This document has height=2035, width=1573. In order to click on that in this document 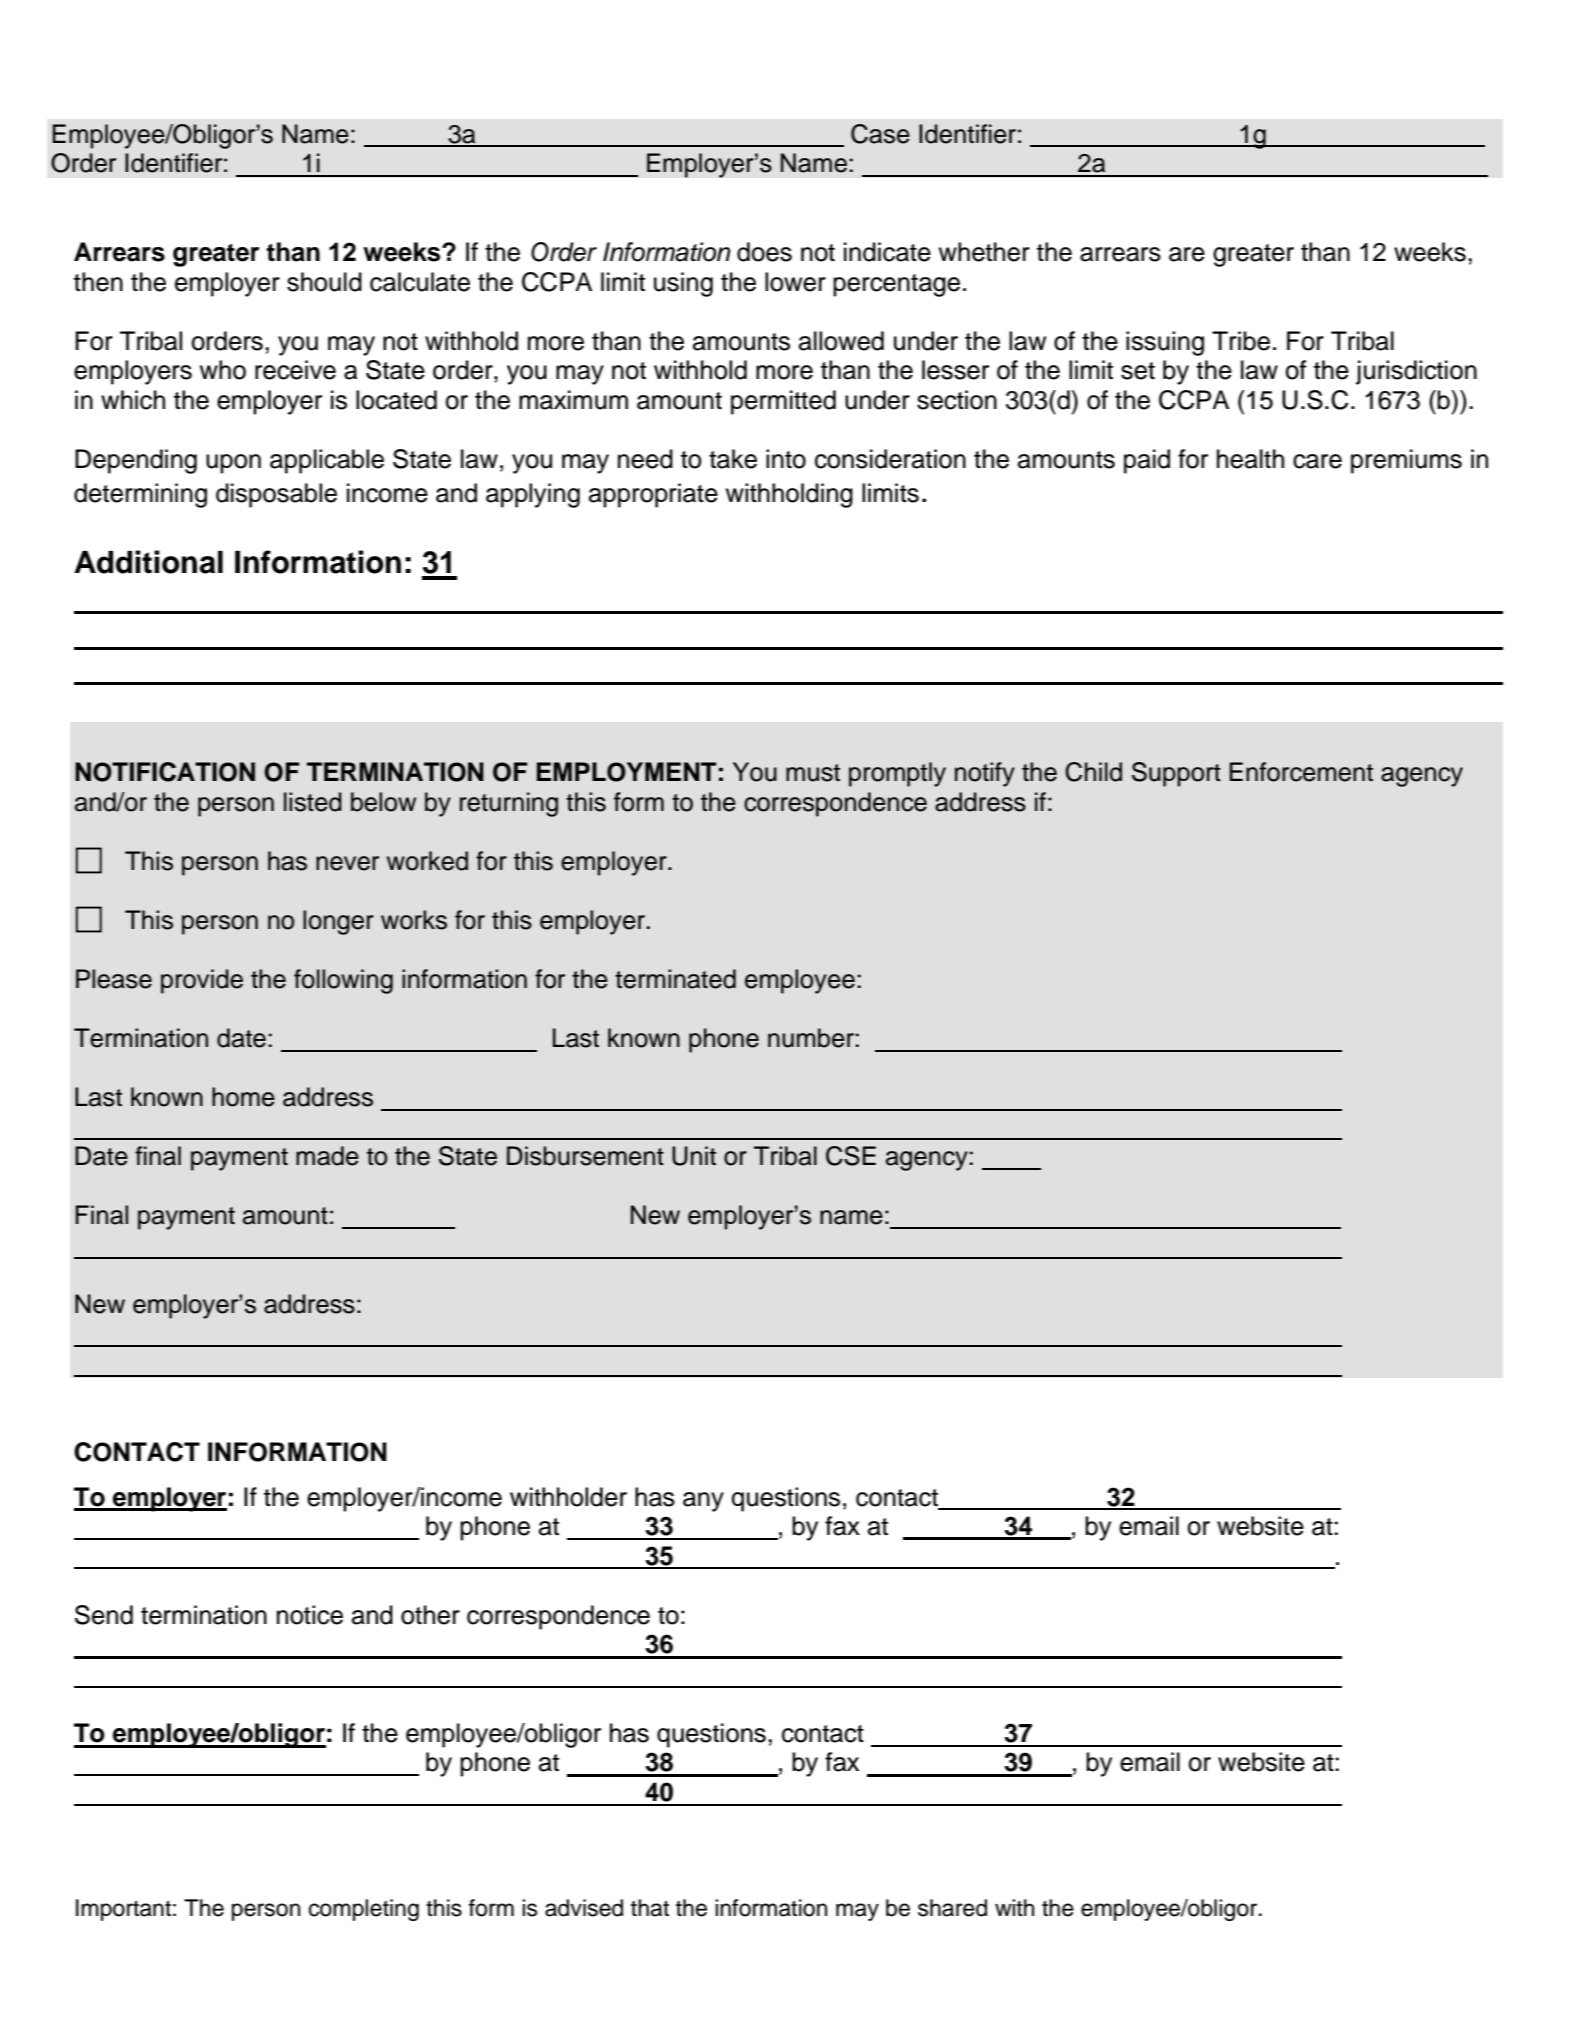, I will do `click(650, 1908)`.
